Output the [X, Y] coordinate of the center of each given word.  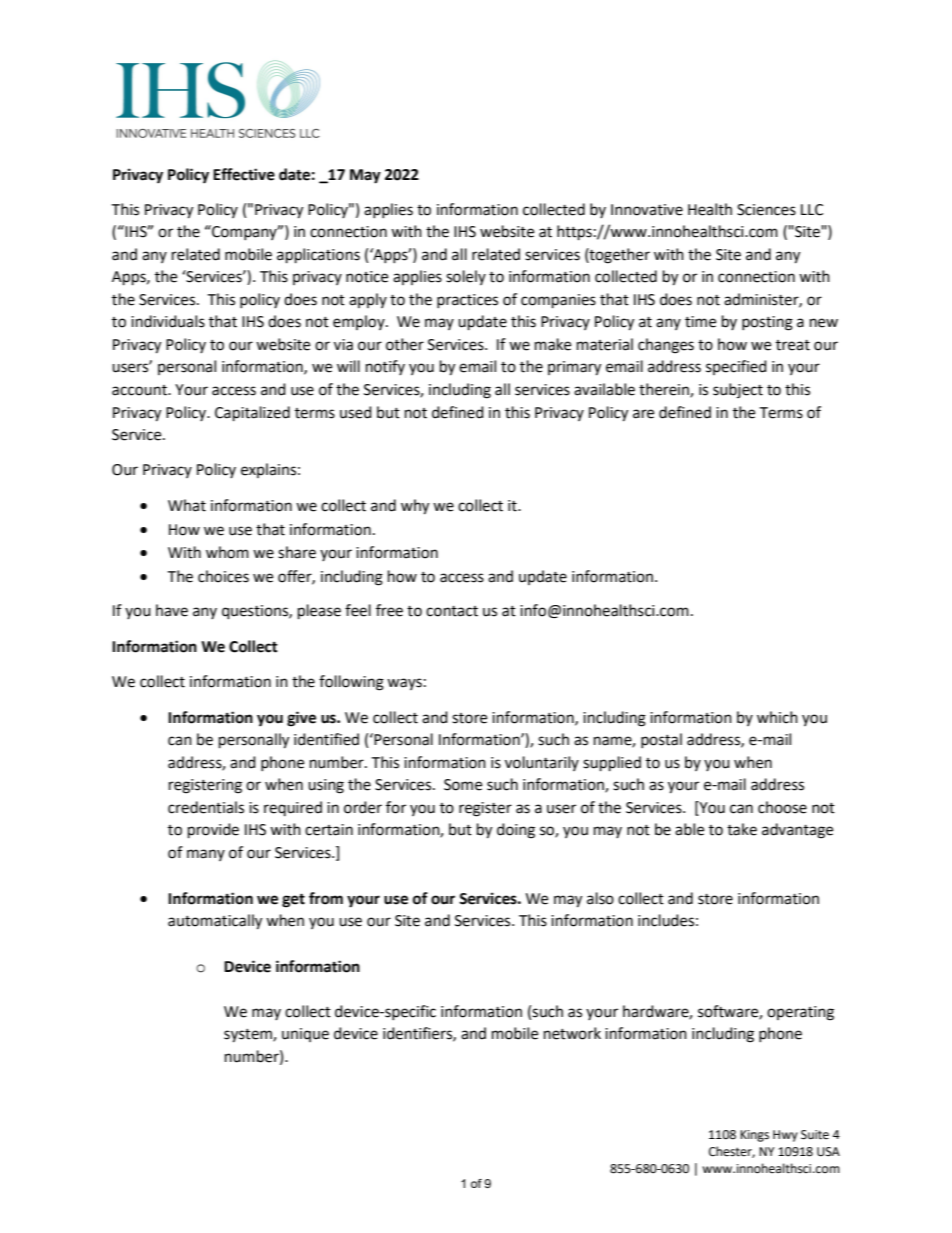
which [777, 717]
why [415, 507]
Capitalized [252, 414]
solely [466, 277]
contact [452, 611]
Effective [244, 174]
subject [738, 390]
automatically [215, 922]
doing [516, 831]
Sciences [766, 210]
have [172, 610]
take [742, 829]
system [249, 1036]
